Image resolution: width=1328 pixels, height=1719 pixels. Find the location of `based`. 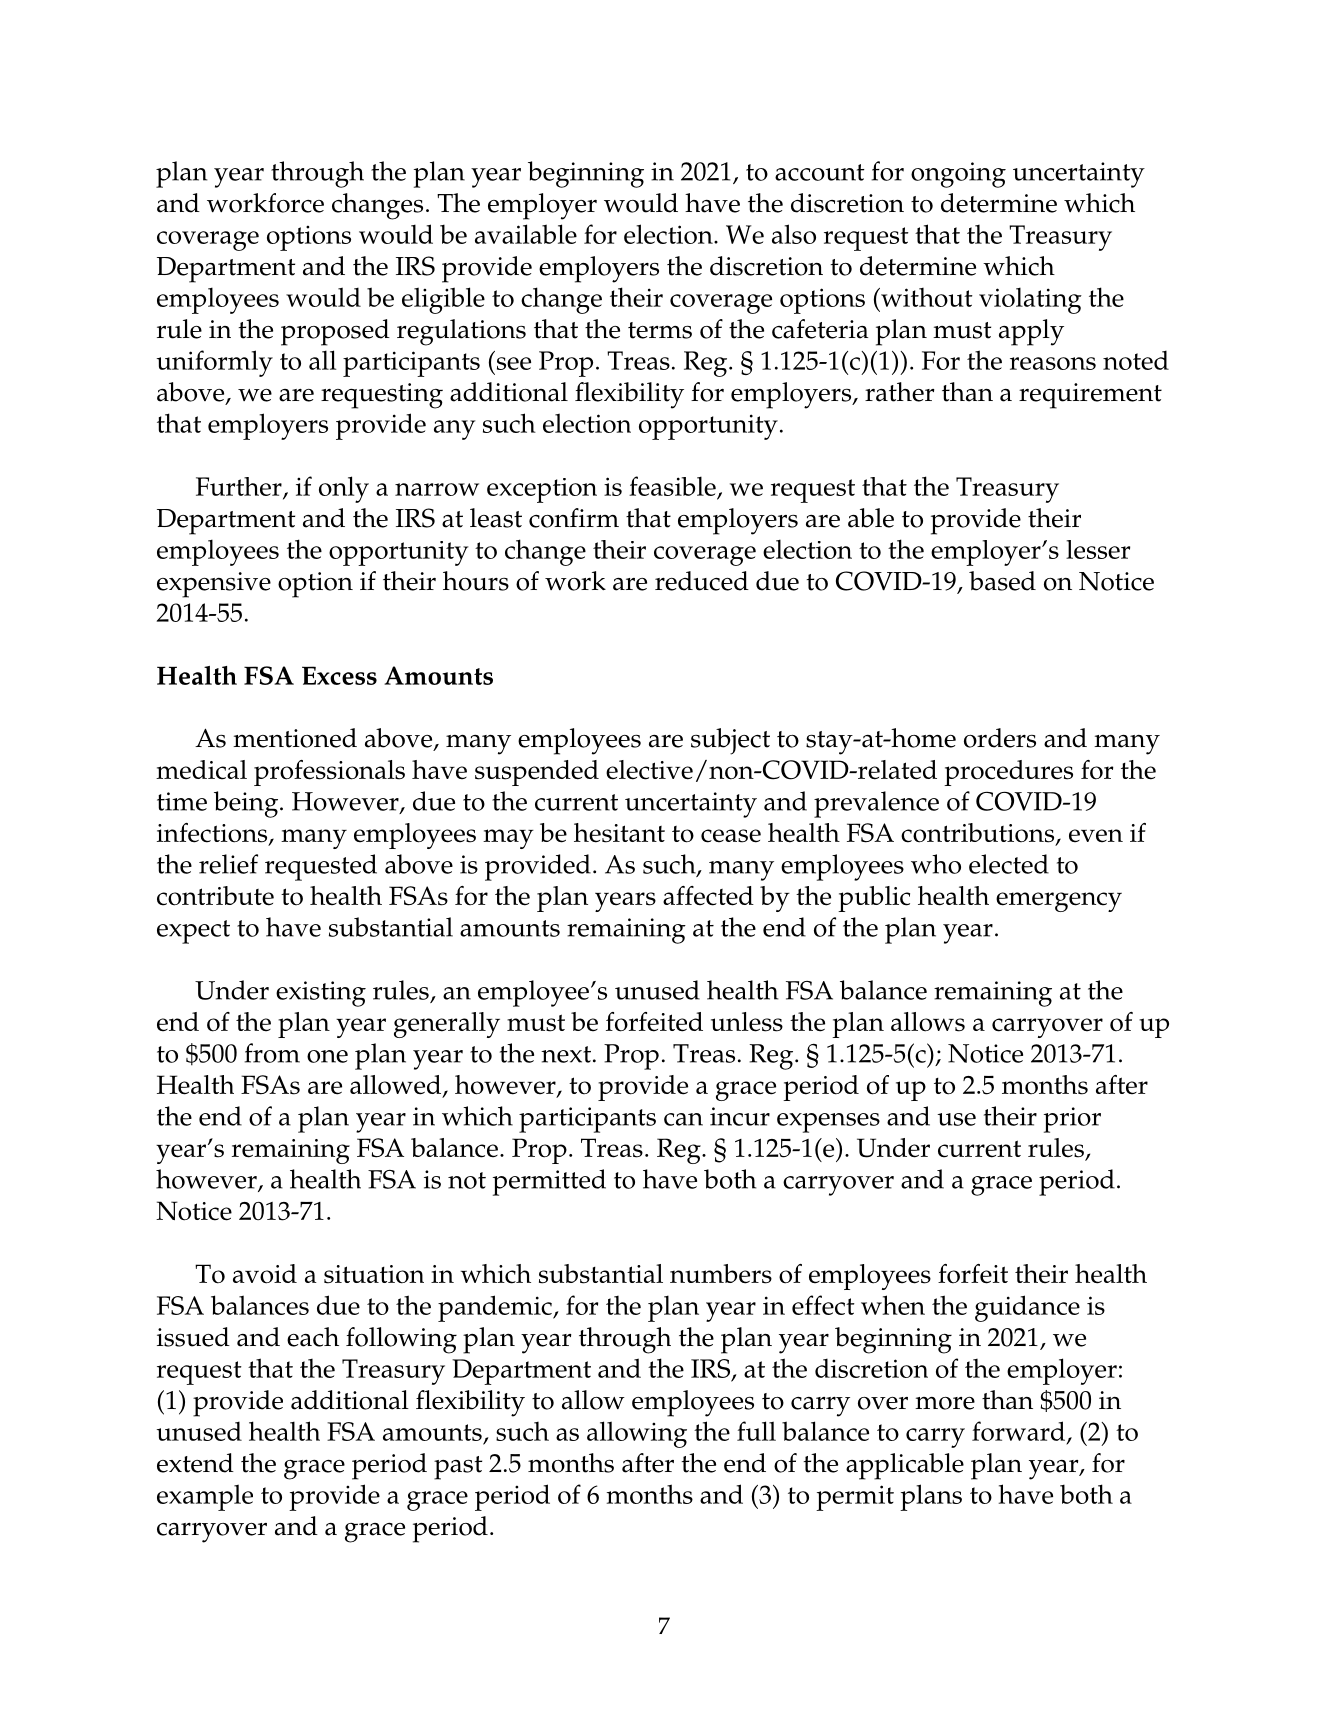

based is located at coordinates (1002, 581).
